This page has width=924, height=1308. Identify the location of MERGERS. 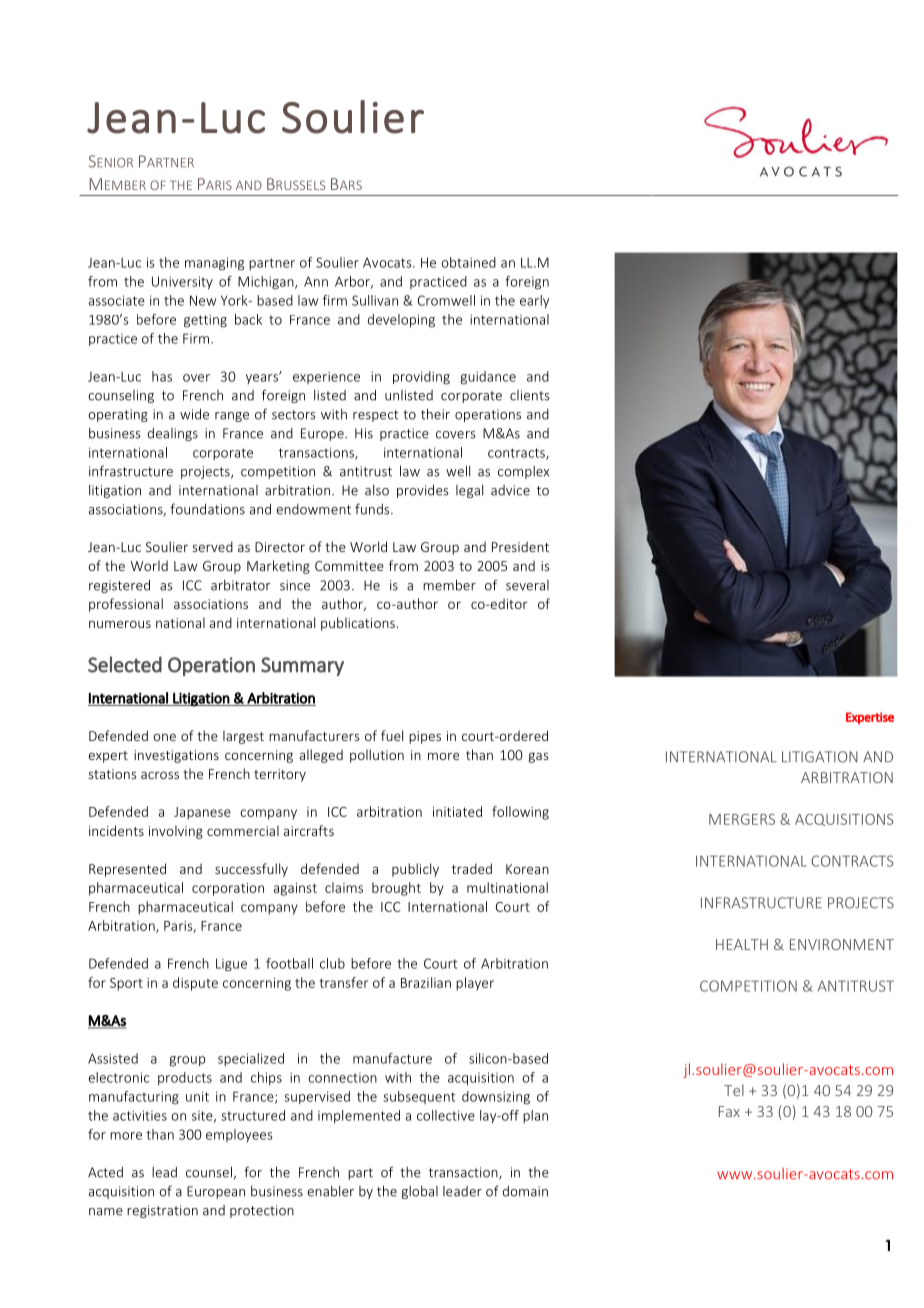
(742, 819).
